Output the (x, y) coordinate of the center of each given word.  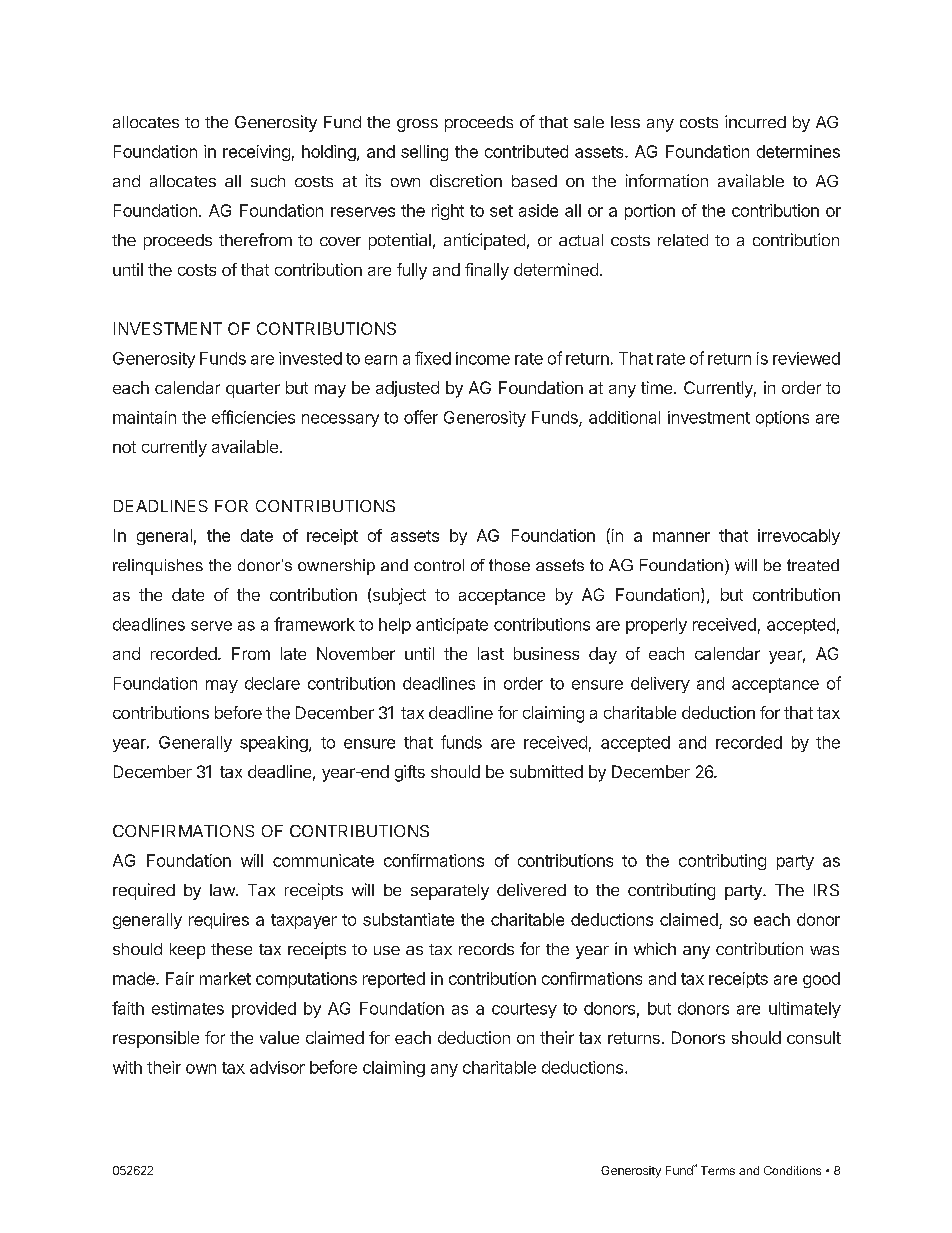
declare (272, 683)
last (491, 653)
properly (656, 626)
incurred (755, 121)
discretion (466, 180)
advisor (277, 1067)
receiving (256, 153)
